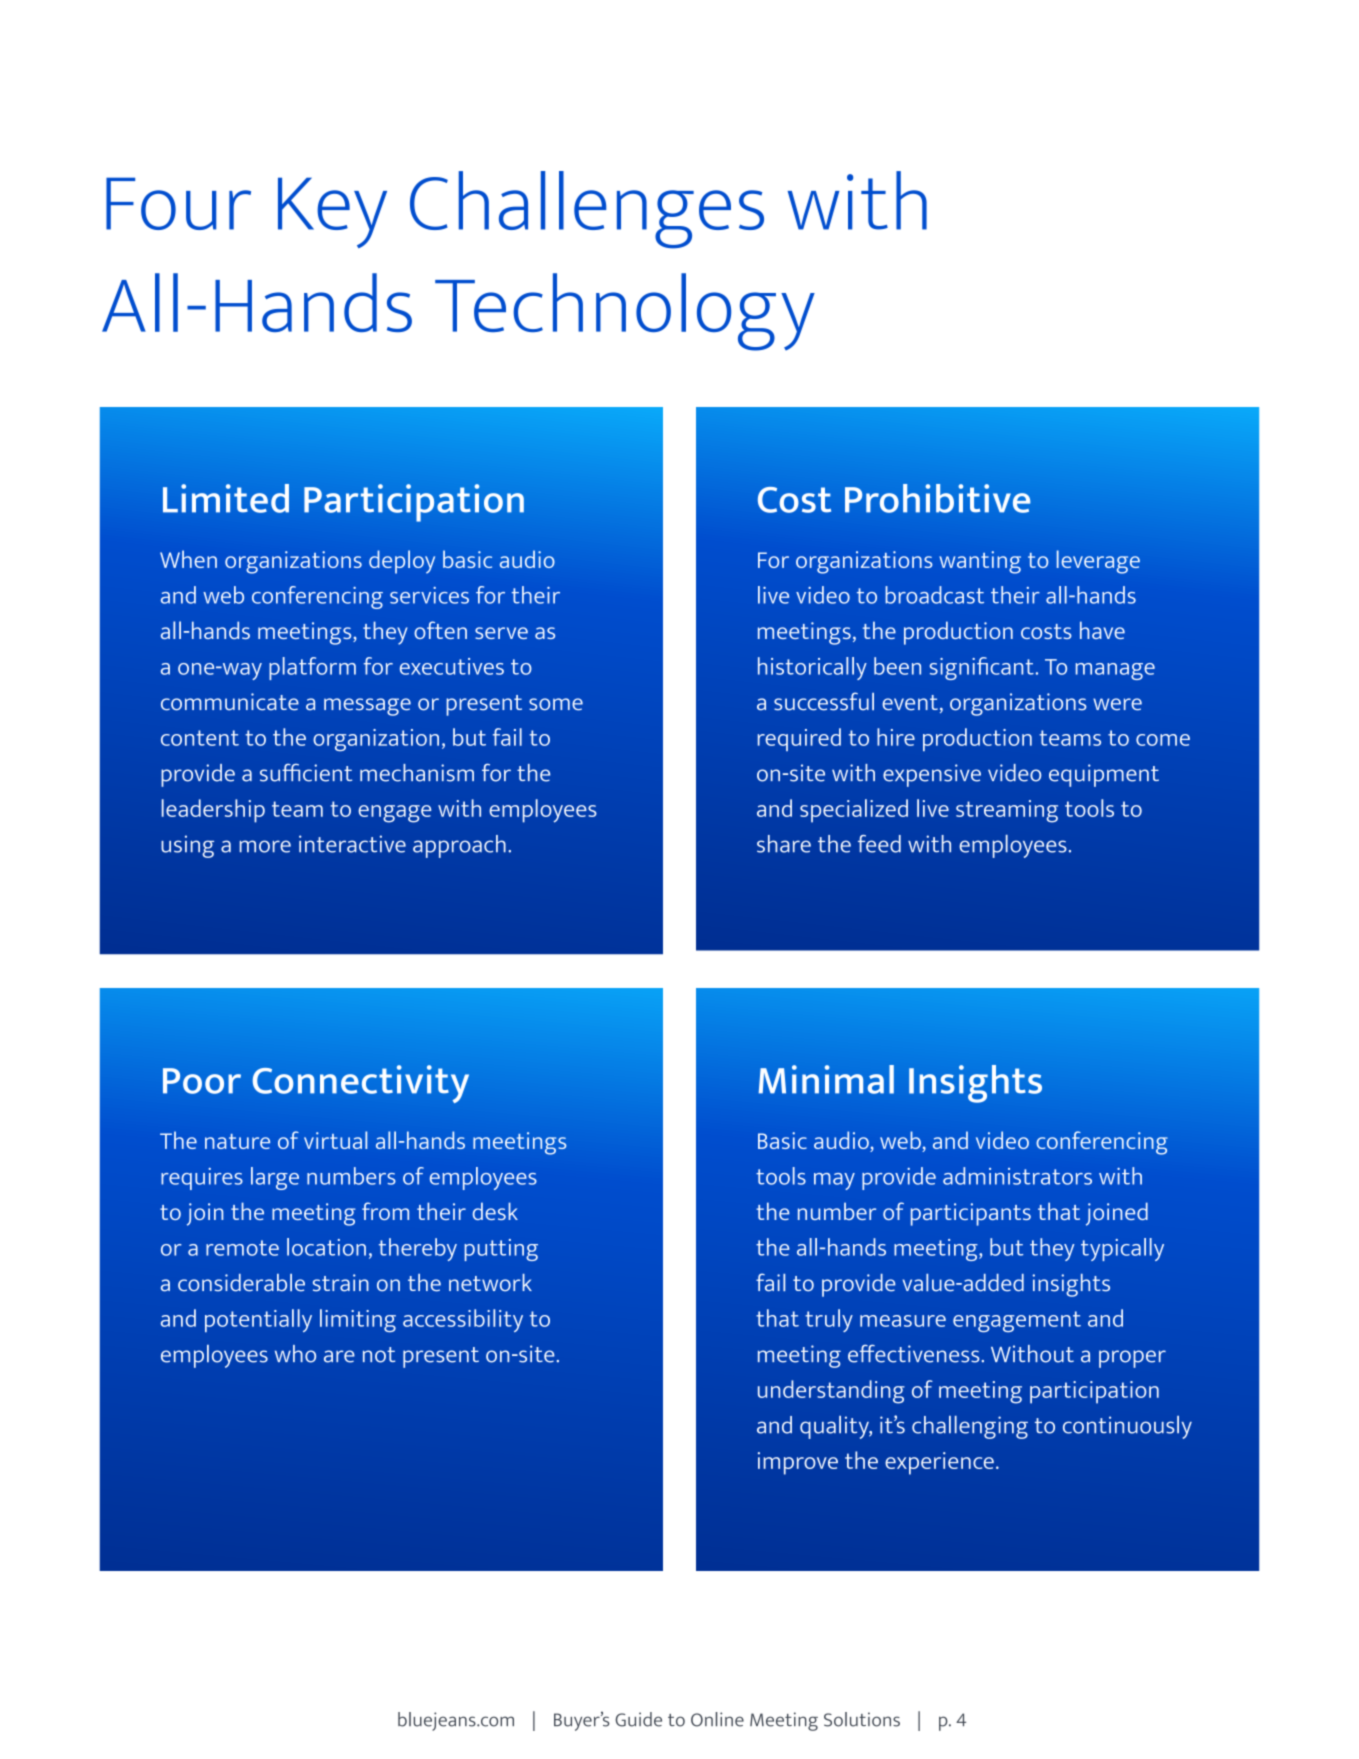 The width and height of the screenshot is (1359, 1759). What do you see at coordinates (937, 498) in the screenshot?
I see `Prohibitive` at bounding box center [937, 498].
